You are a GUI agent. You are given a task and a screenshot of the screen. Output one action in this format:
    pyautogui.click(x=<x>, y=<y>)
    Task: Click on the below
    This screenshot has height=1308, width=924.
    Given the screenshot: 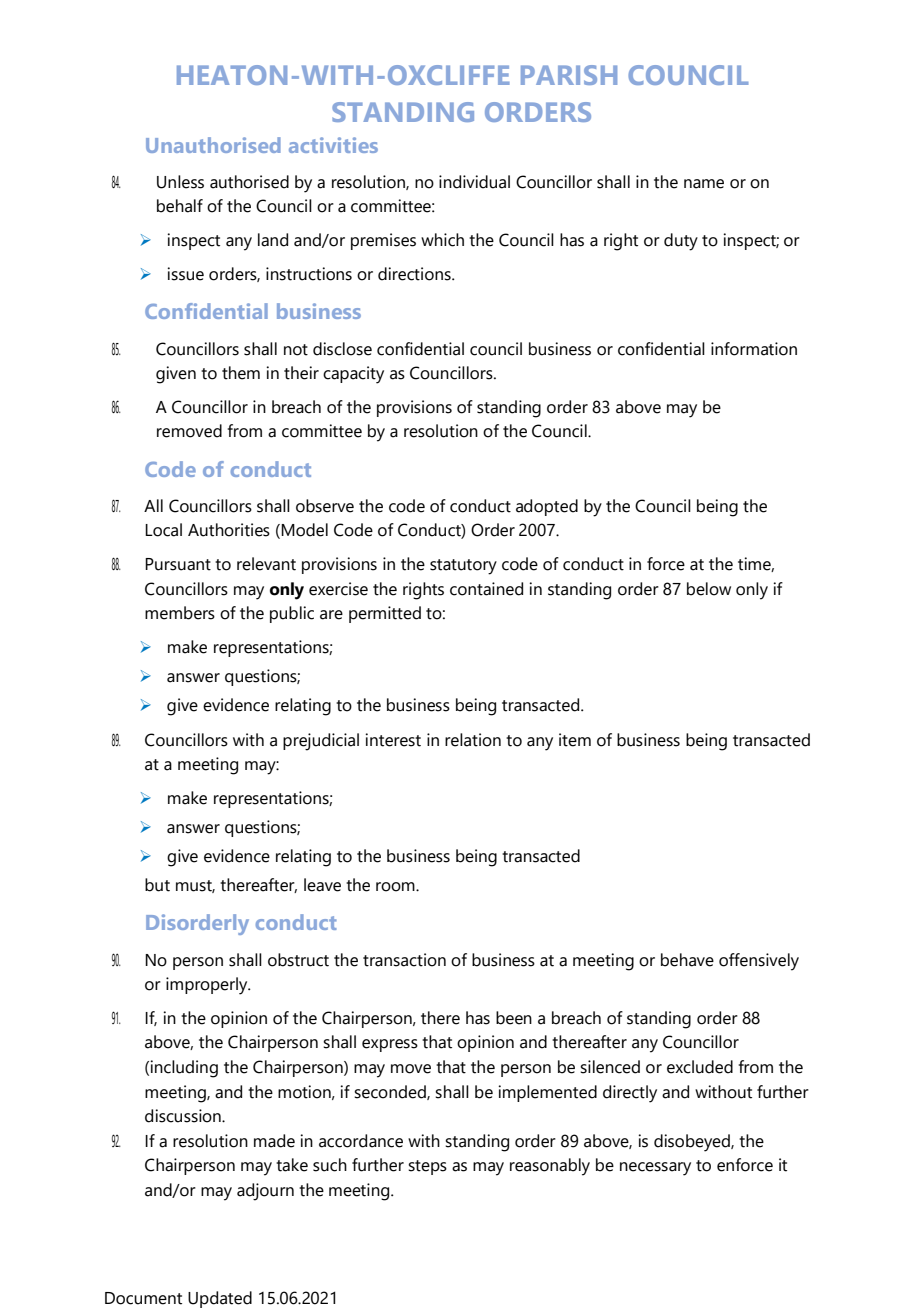 What is the action you would take?
    pyautogui.click(x=709, y=589)
